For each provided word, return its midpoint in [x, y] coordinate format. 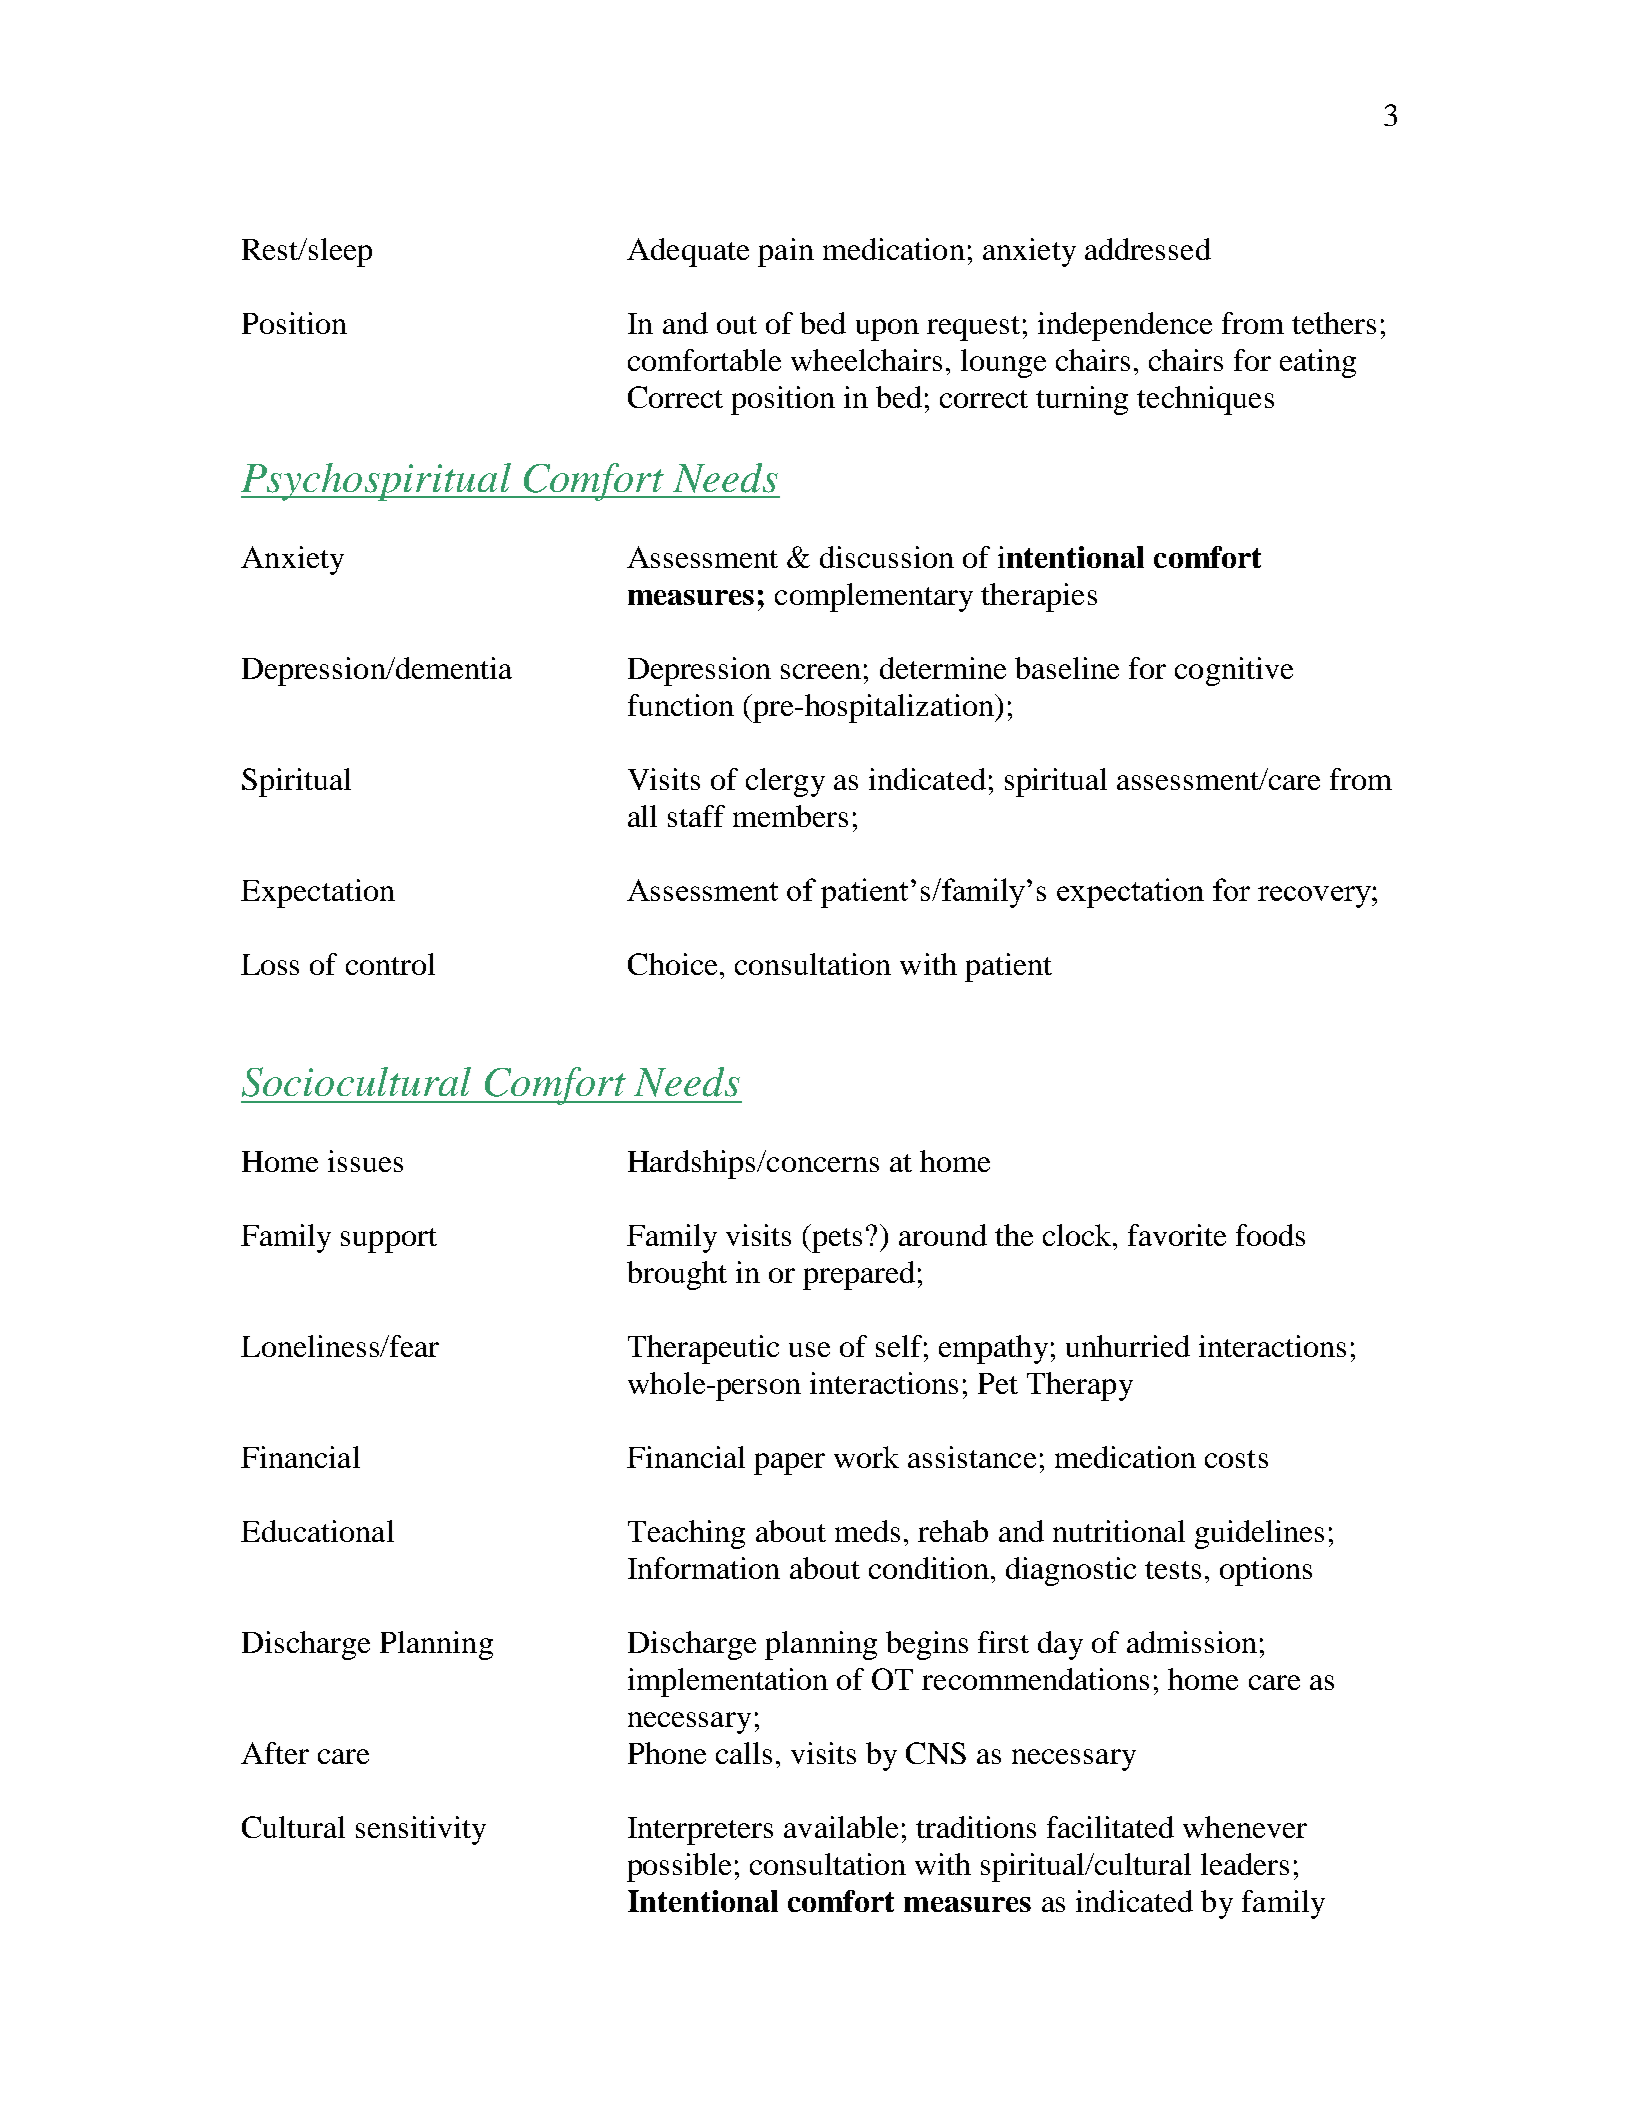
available [841, 1827]
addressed [1148, 249]
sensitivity [421, 1830]
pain [786, 252]
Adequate [688, 252]
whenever [1245, 1827]
